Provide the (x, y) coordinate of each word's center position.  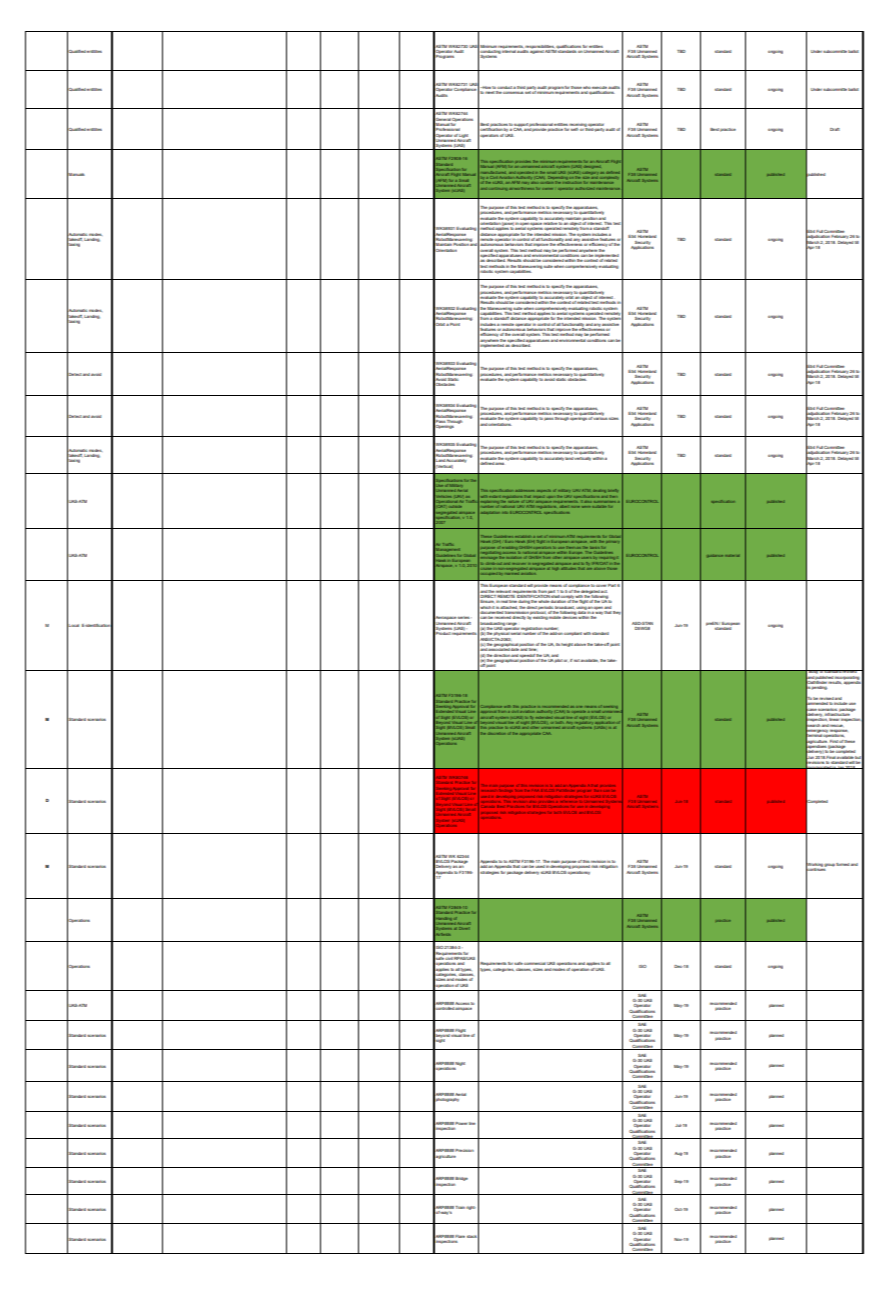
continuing (498, 189)
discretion (497, 733)
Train (460, 1207)
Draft (835, 129)
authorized (584, 188)
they (618, 612)
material (732, 556)
